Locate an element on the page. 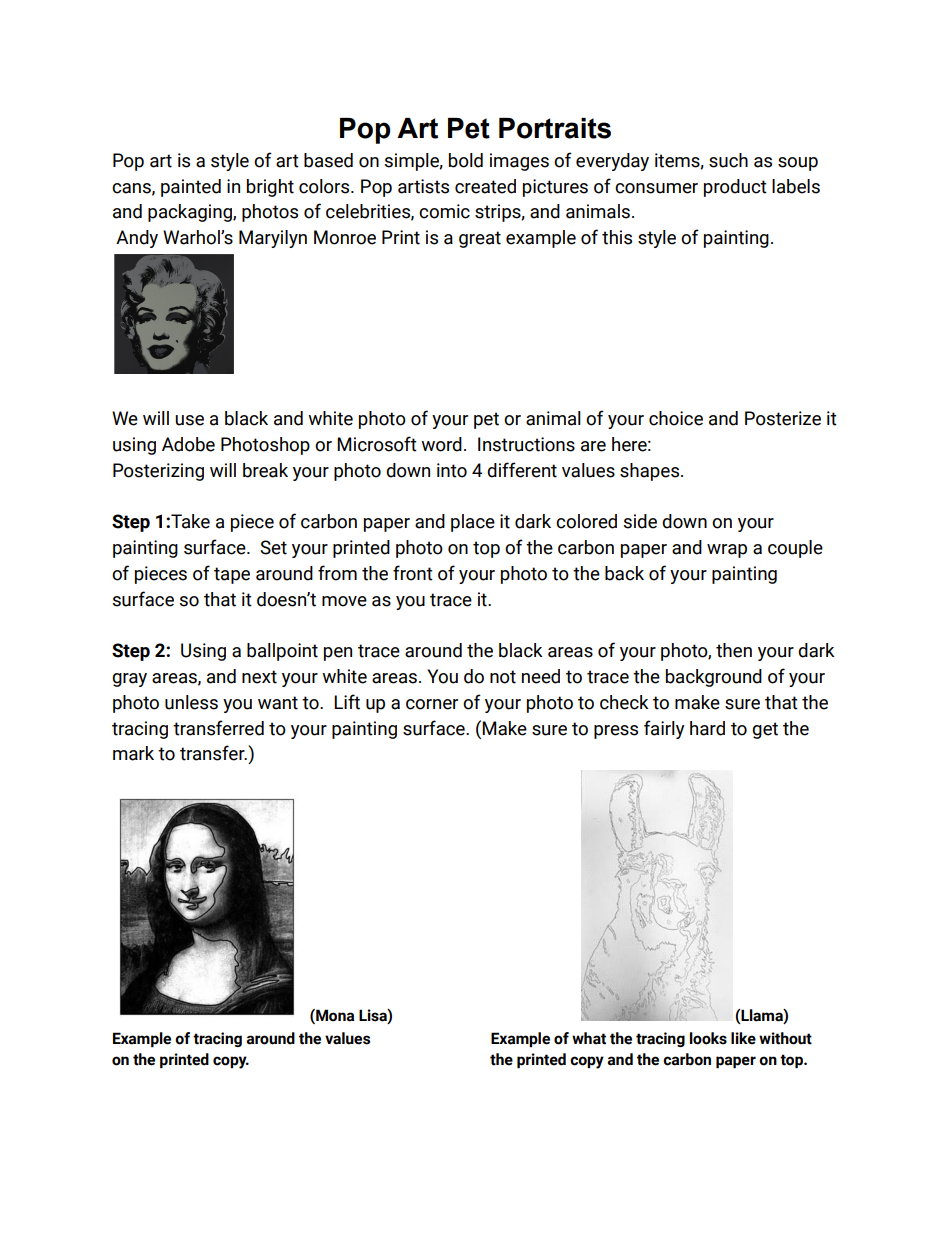 This image has height=1233, width=952. like is located at coordinates (743, 1038).
